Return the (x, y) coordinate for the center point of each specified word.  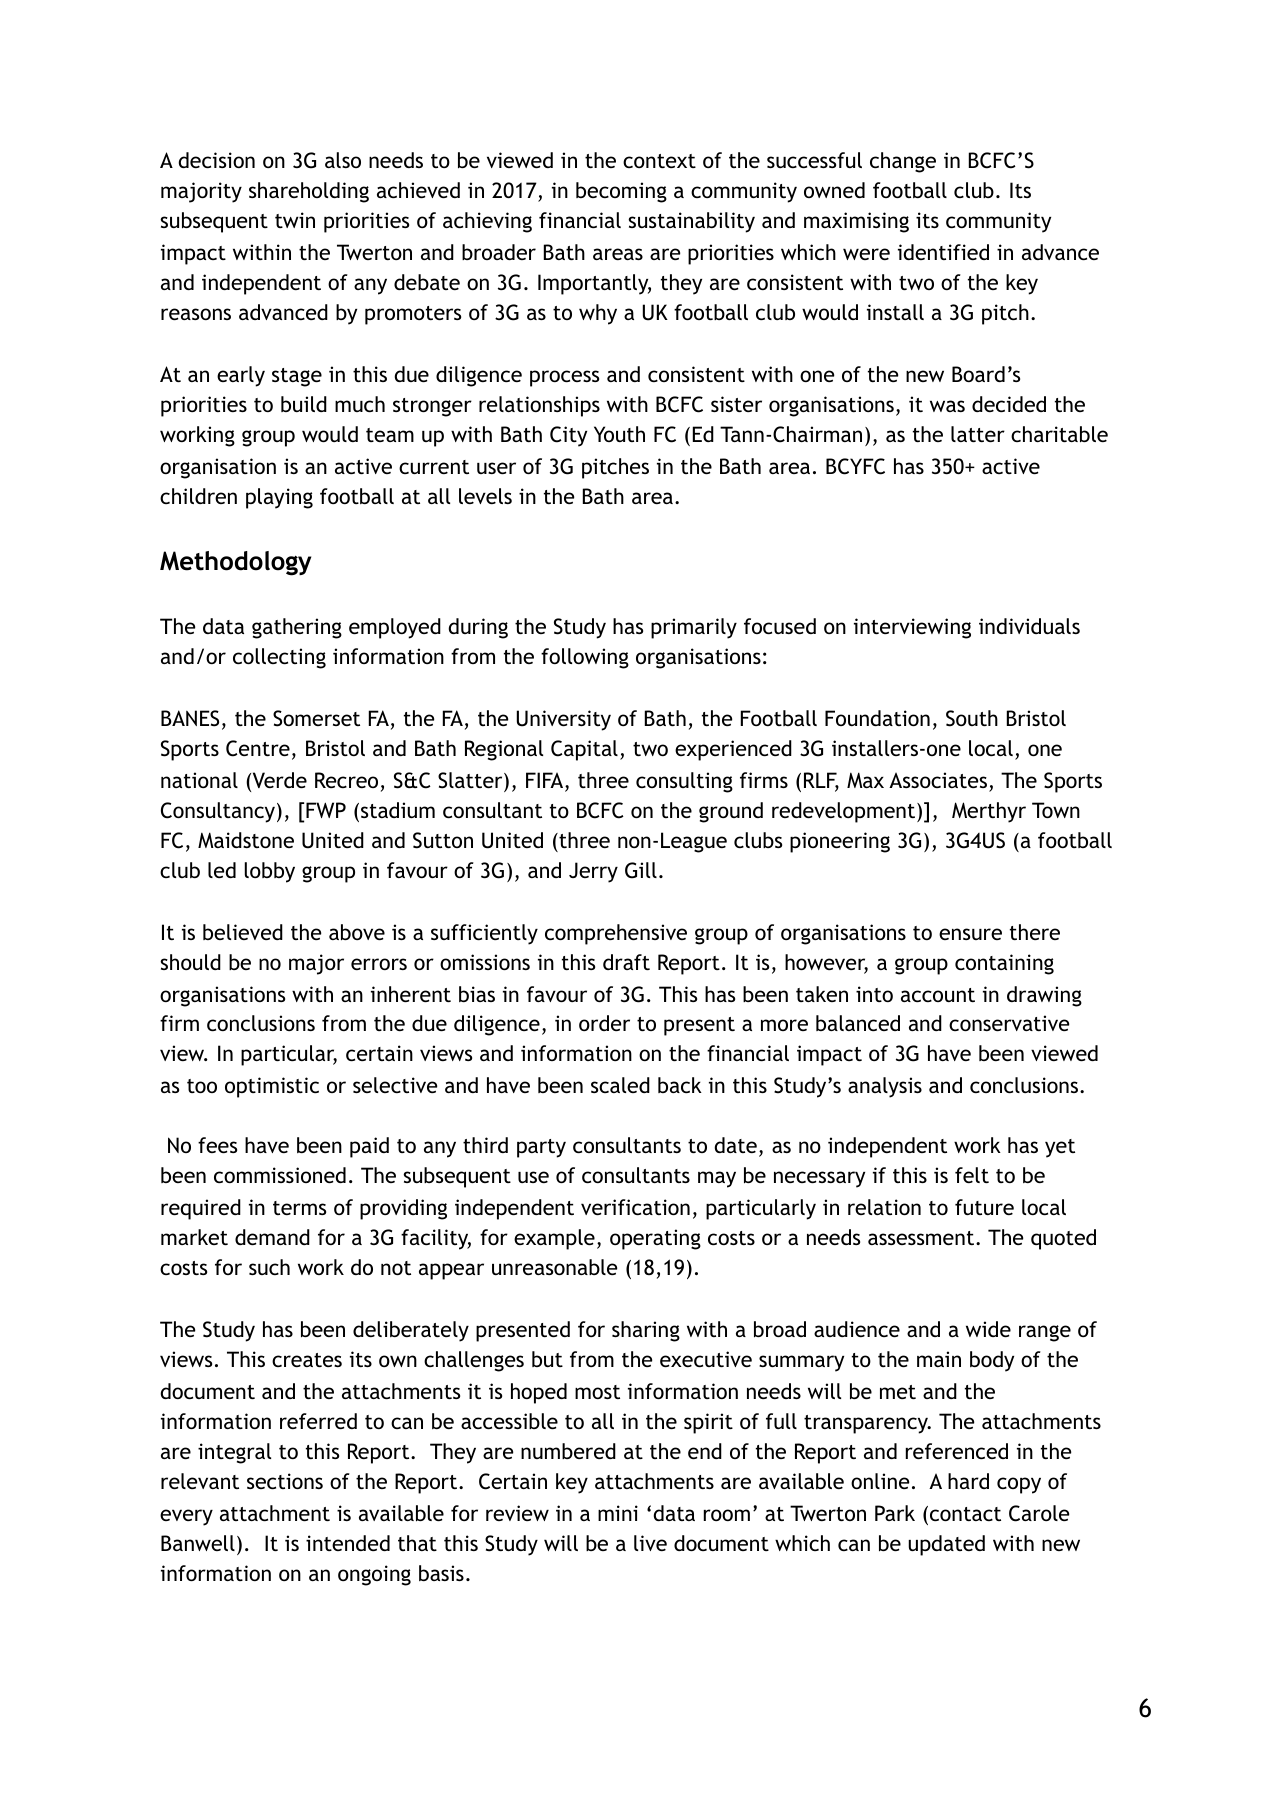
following (585, 658)
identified (943, 252)
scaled (620, 1085)
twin (295, 220)
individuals (1029, 626)
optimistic (272, 1087)
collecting (279, 658)
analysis (885, 1087)
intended (348, 1543)
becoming (621, 192)
